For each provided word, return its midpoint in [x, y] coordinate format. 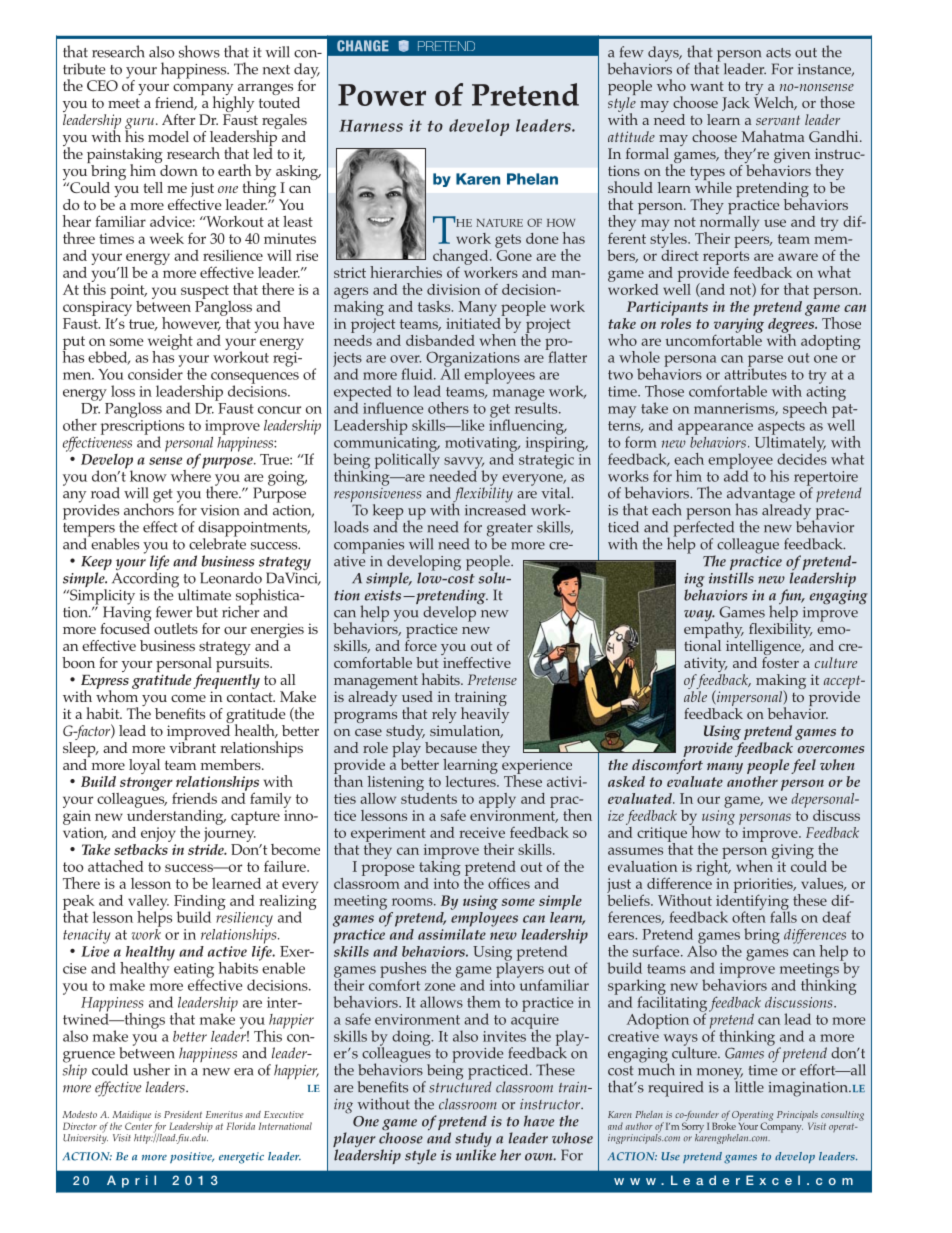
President [183, 1114]
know [148, 476]
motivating [482, 445]
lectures [472, 780]
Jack [736, 104]
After [178, 119]
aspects [781, 429]
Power [382, 95]
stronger [146, 784]
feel [803, 766]
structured [460, 1086]
